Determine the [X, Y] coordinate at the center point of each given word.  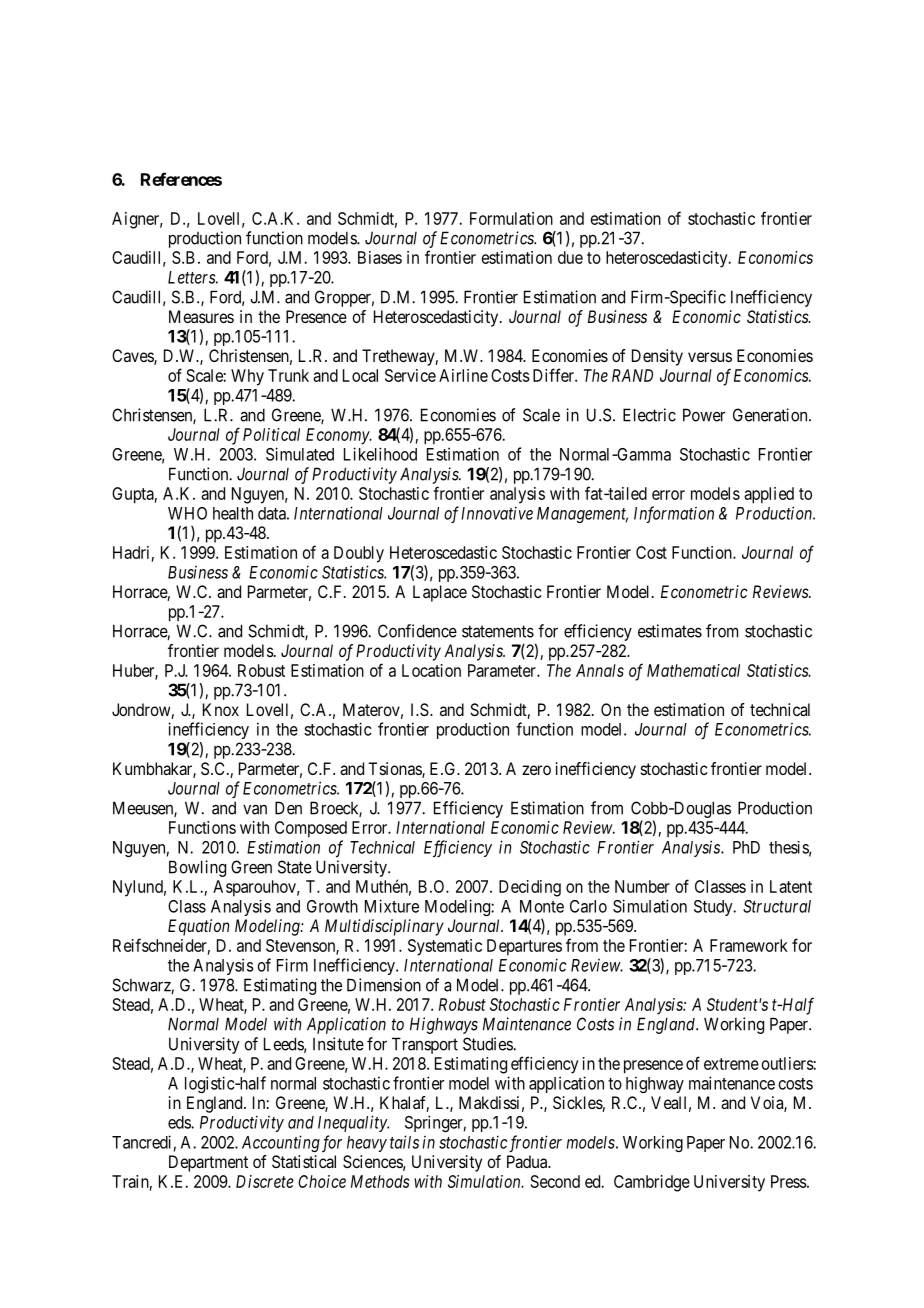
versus [710, 357]
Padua [528, 1161]
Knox [221, 709]
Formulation [511, 218]
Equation [198, 927]
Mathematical [693, 670]
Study [714, 908]
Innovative [497, 513]
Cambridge [652, 1183]
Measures [201, 316]
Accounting [281, 1143]
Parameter [503, 670]
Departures [524, 947]
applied [769, 495]
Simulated [300, 454]
